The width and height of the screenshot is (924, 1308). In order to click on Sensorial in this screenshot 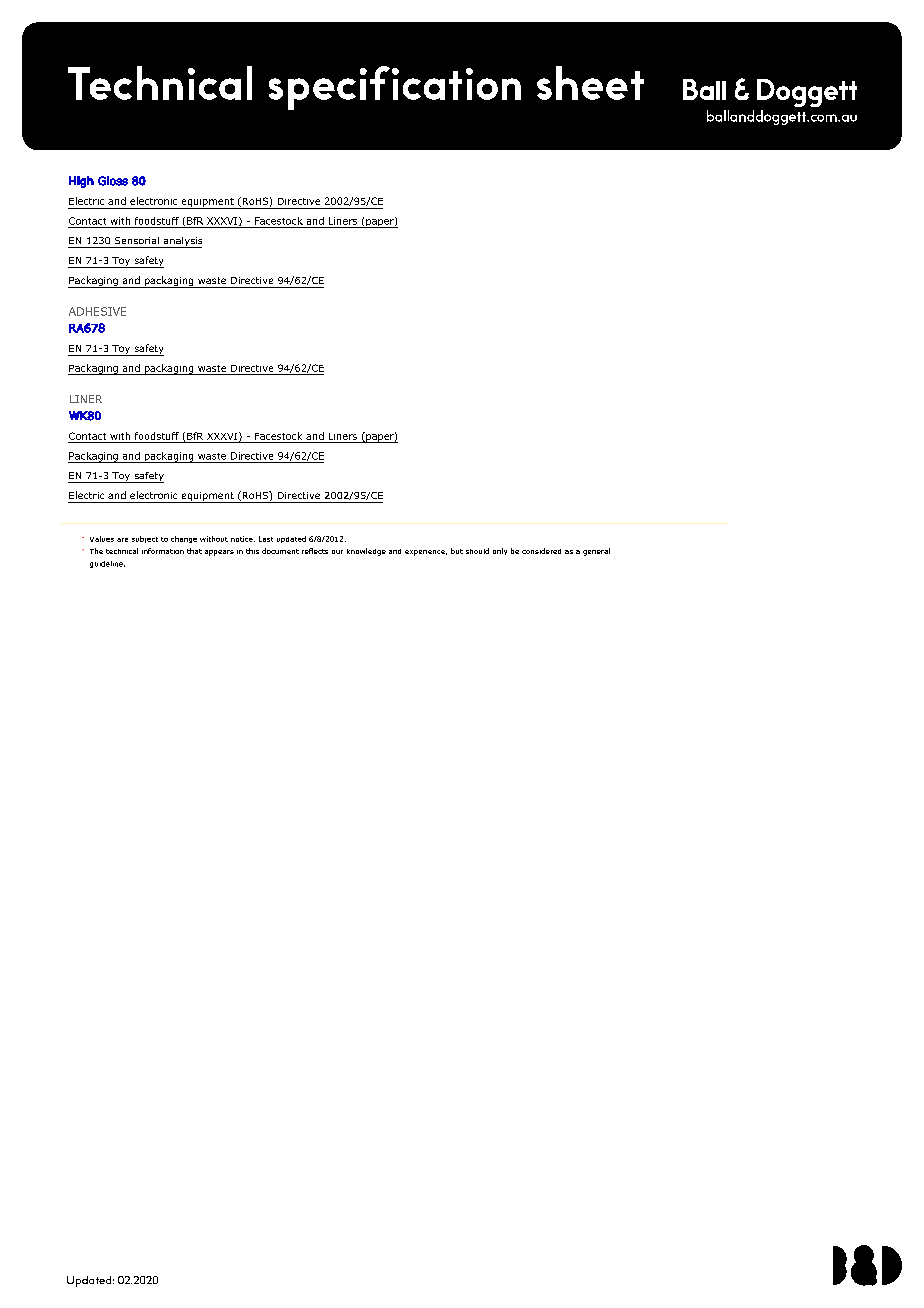, I will do `click(137, 240)`.
